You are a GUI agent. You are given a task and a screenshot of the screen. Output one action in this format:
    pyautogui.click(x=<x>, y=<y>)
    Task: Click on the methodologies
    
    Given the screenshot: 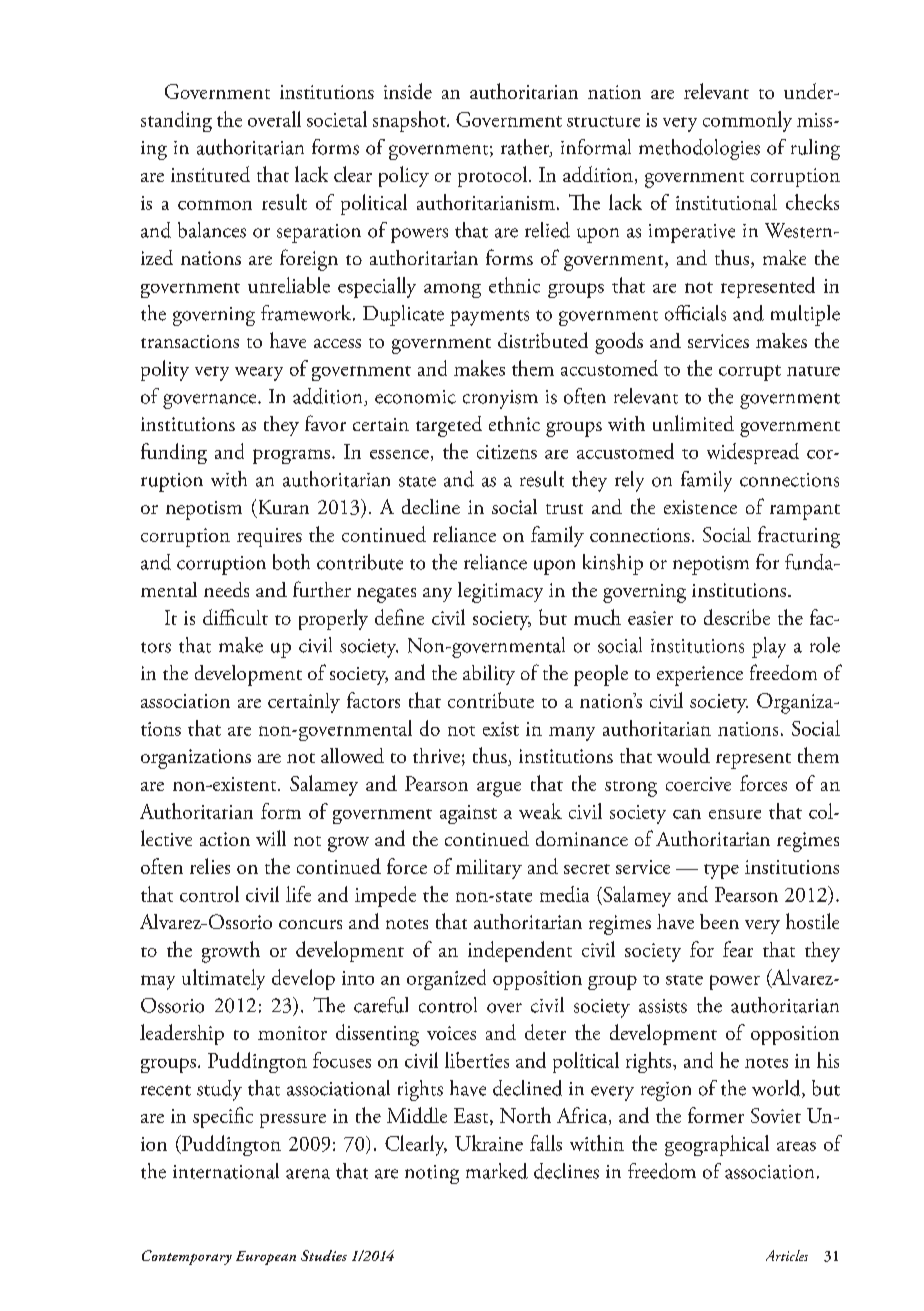 What is the action you would take?
    pyautogui.click(x=699, y=149)
